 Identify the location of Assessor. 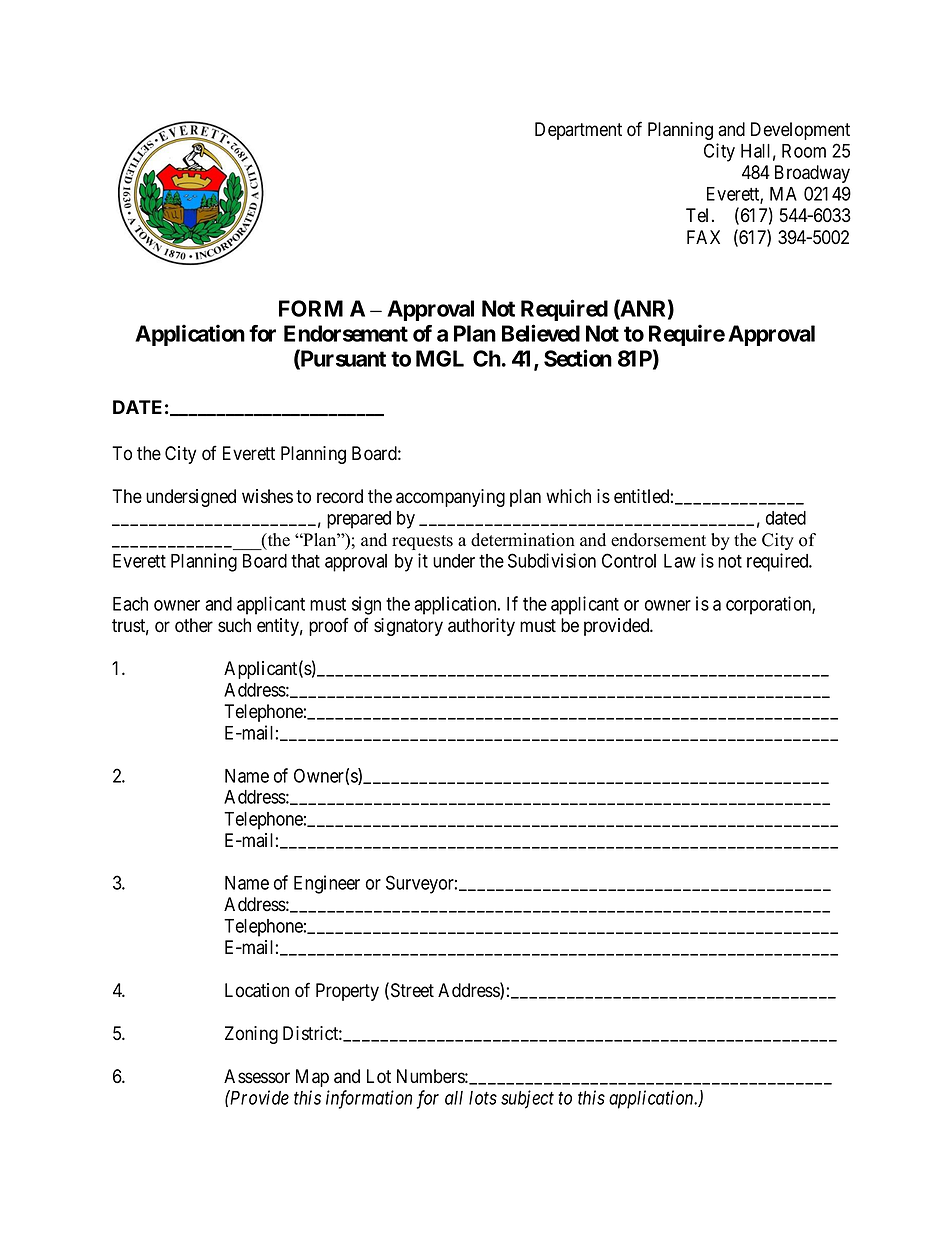
(257, 1076).
